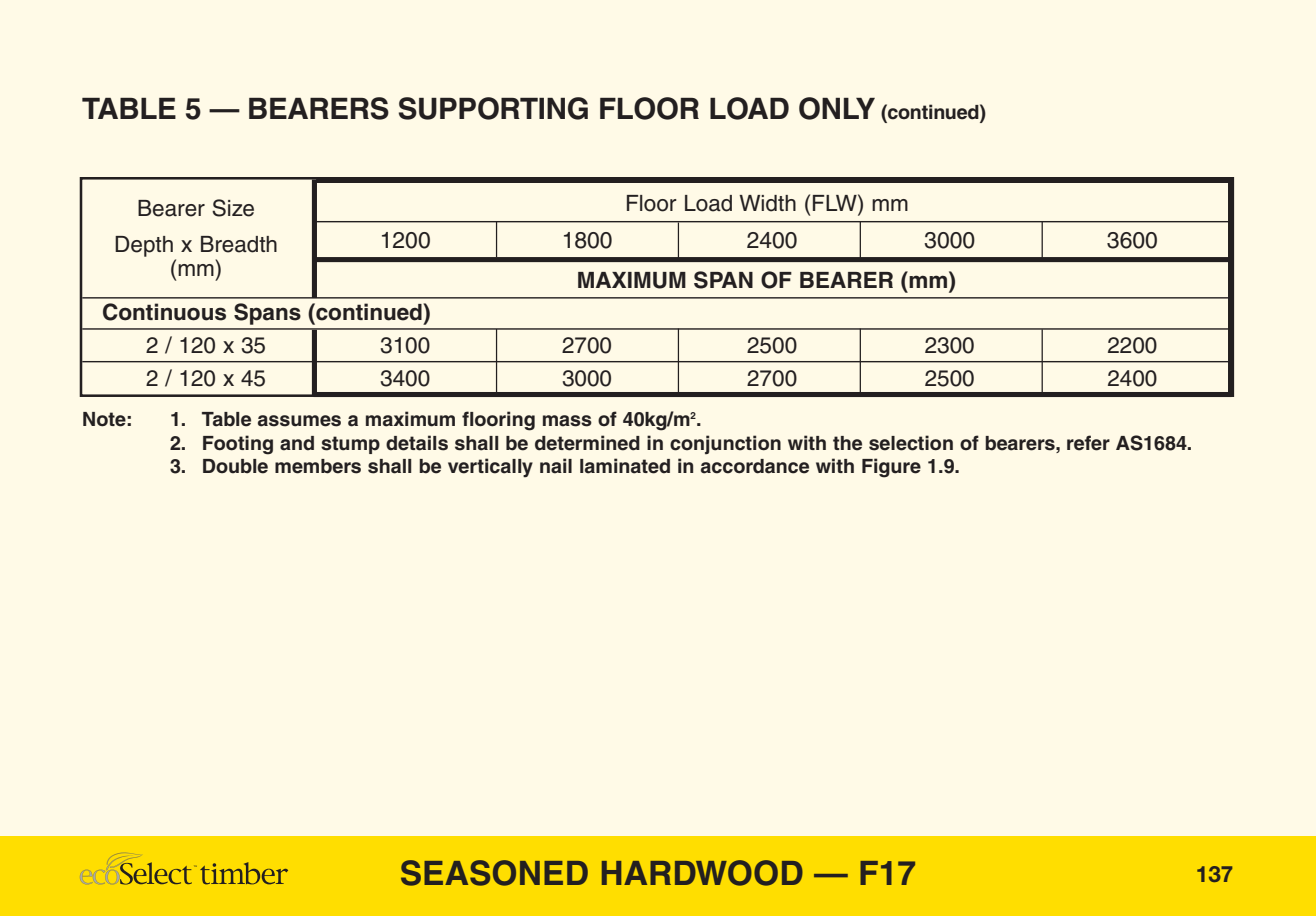  Describe the element at coordinates (493, 108) in the document. I see `SUPPORTING` at that location.
